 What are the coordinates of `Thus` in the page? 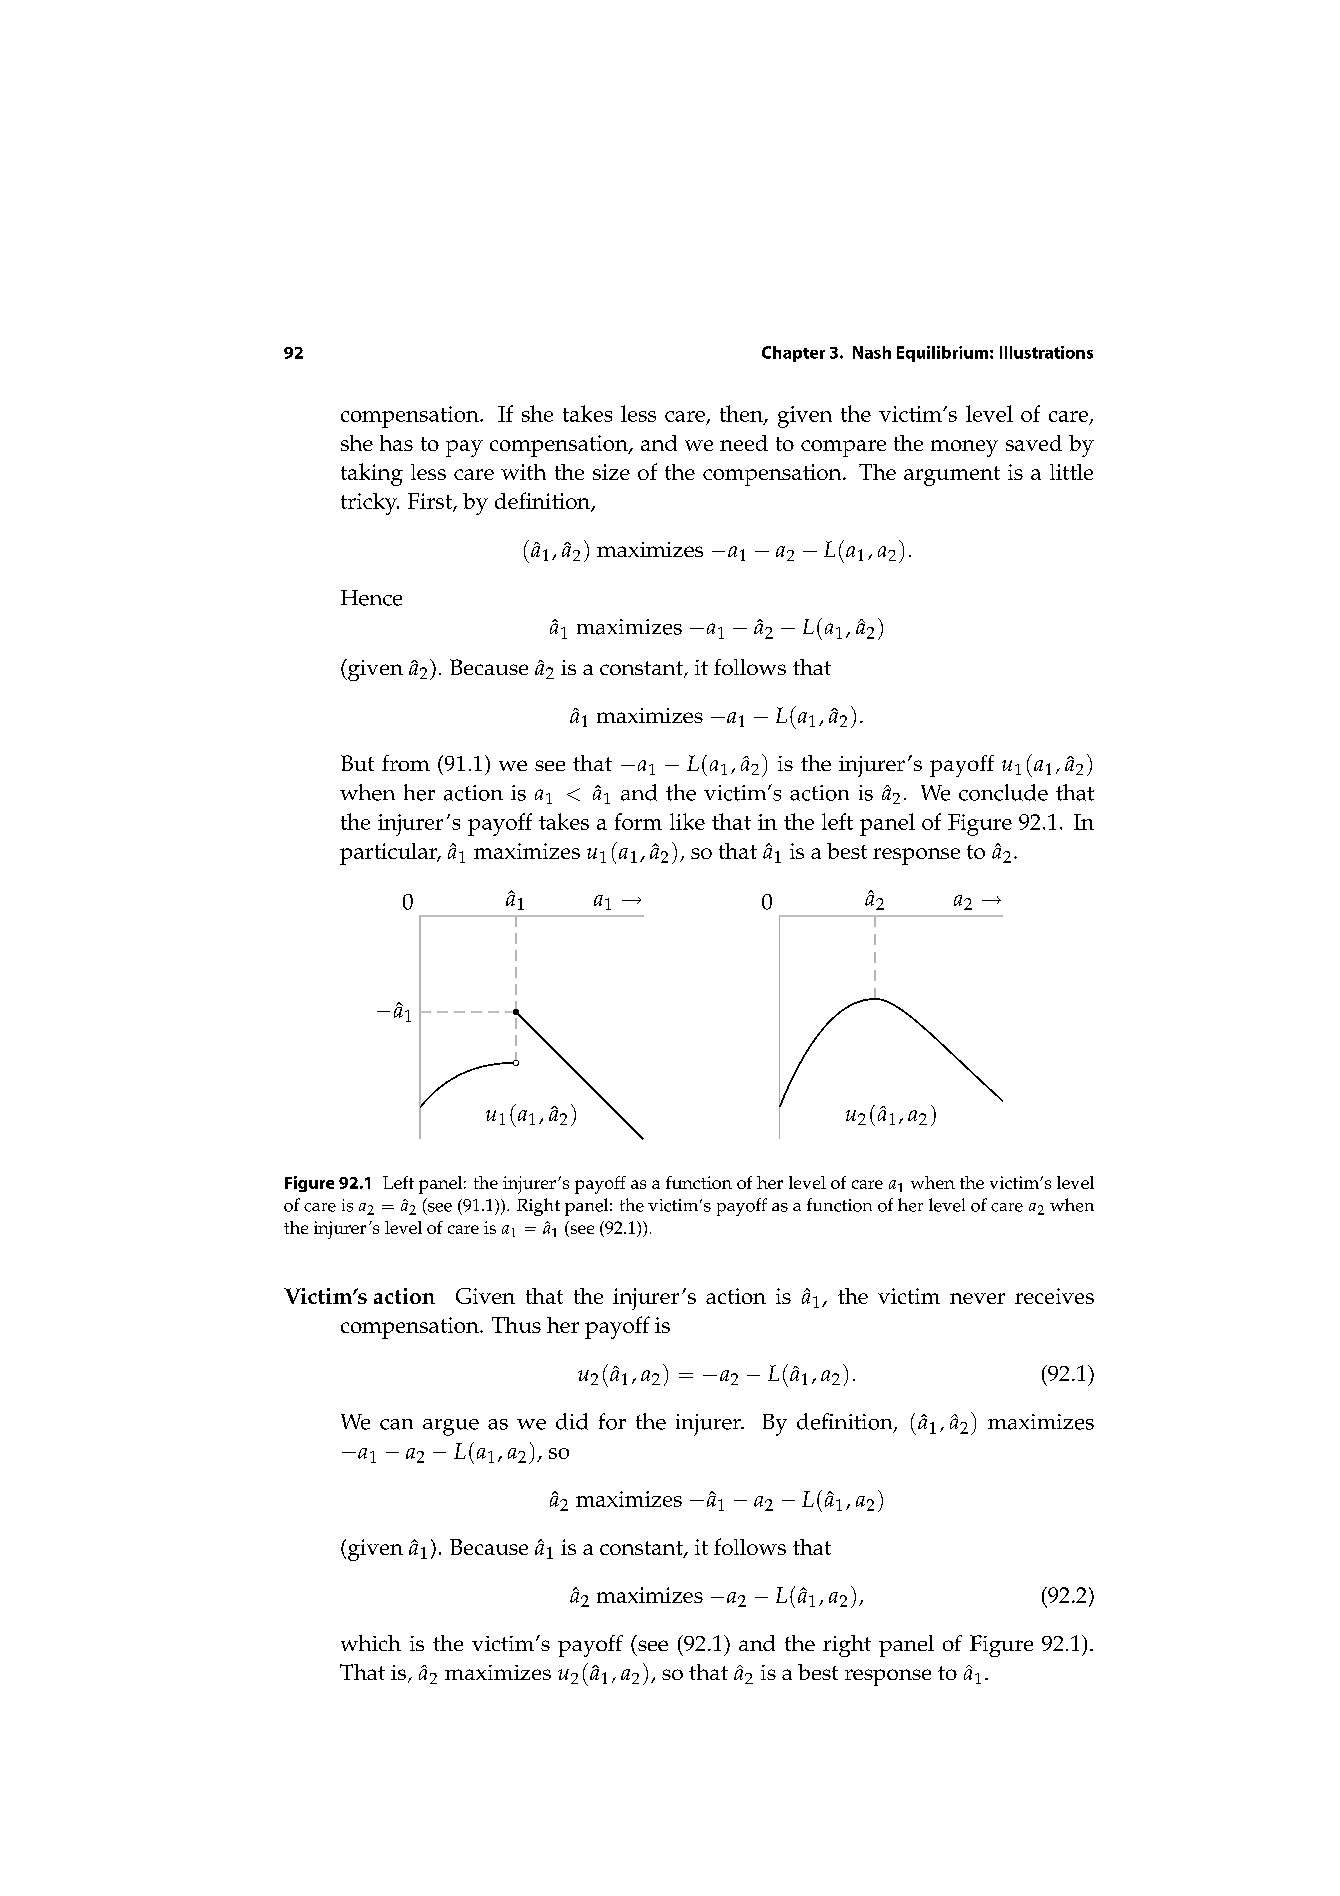 It's located at (516, 1325).
